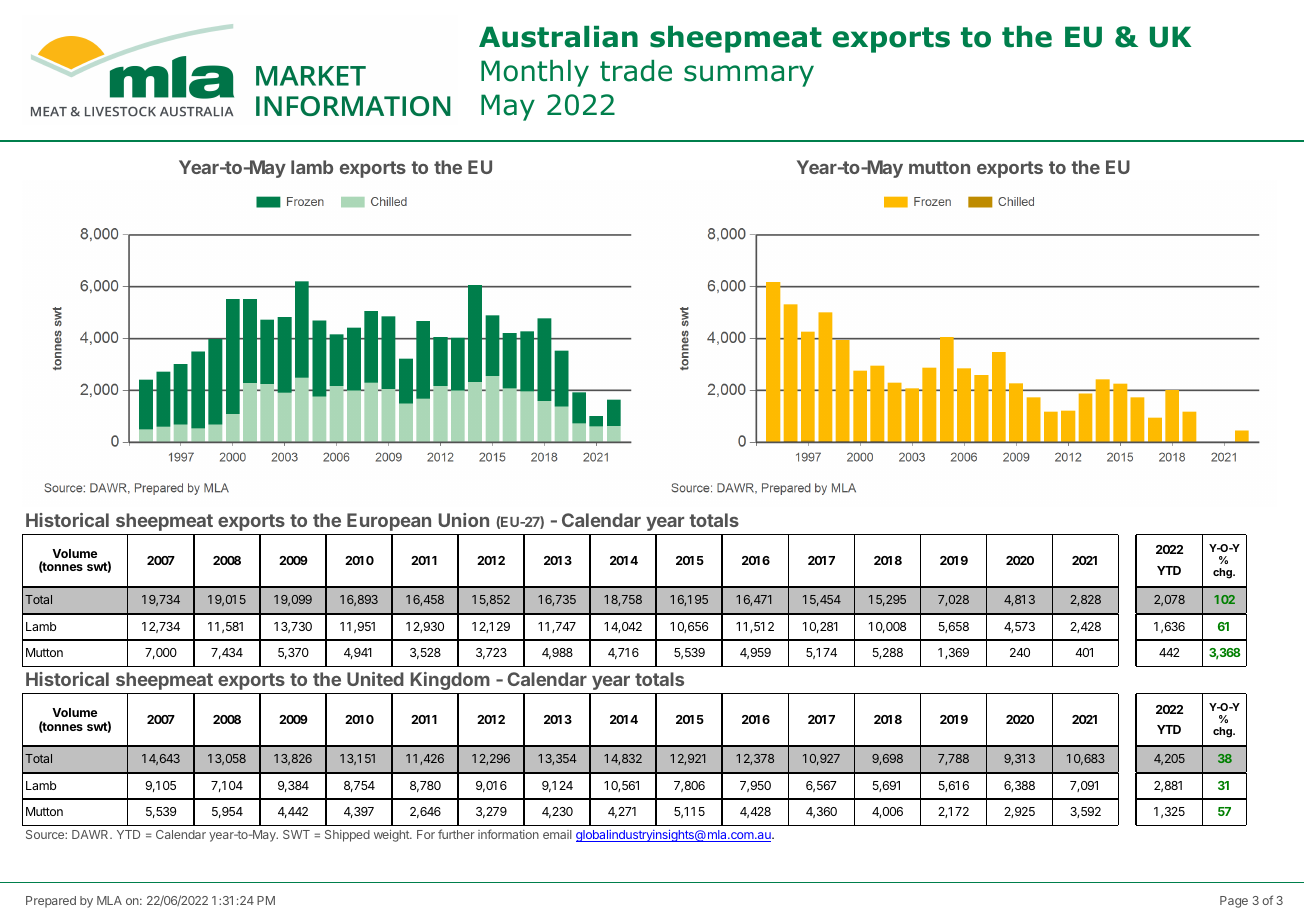 Image resolution: width=1308 pixels, height=924 pixels. Describe the element at coordinates (636, 71) in the screenshot. I see `trade` at that location.
